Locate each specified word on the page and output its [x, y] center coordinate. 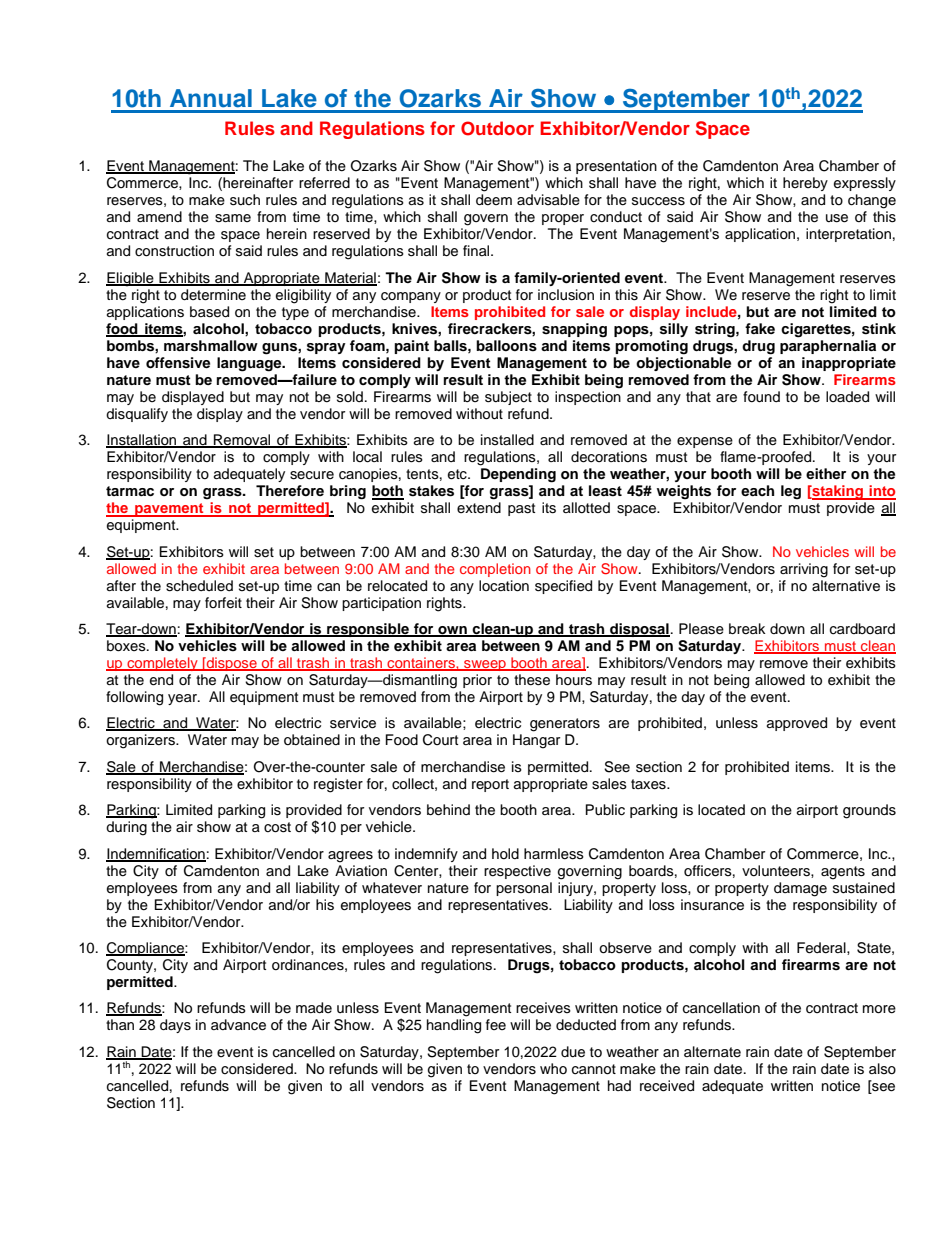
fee [496, 1024]
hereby [805, 184]
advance [238, 1025]
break [747, 629]
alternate [712, 1052]
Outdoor [497, 128]
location [504, 586]
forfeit [223, 603]
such [245, 200]
